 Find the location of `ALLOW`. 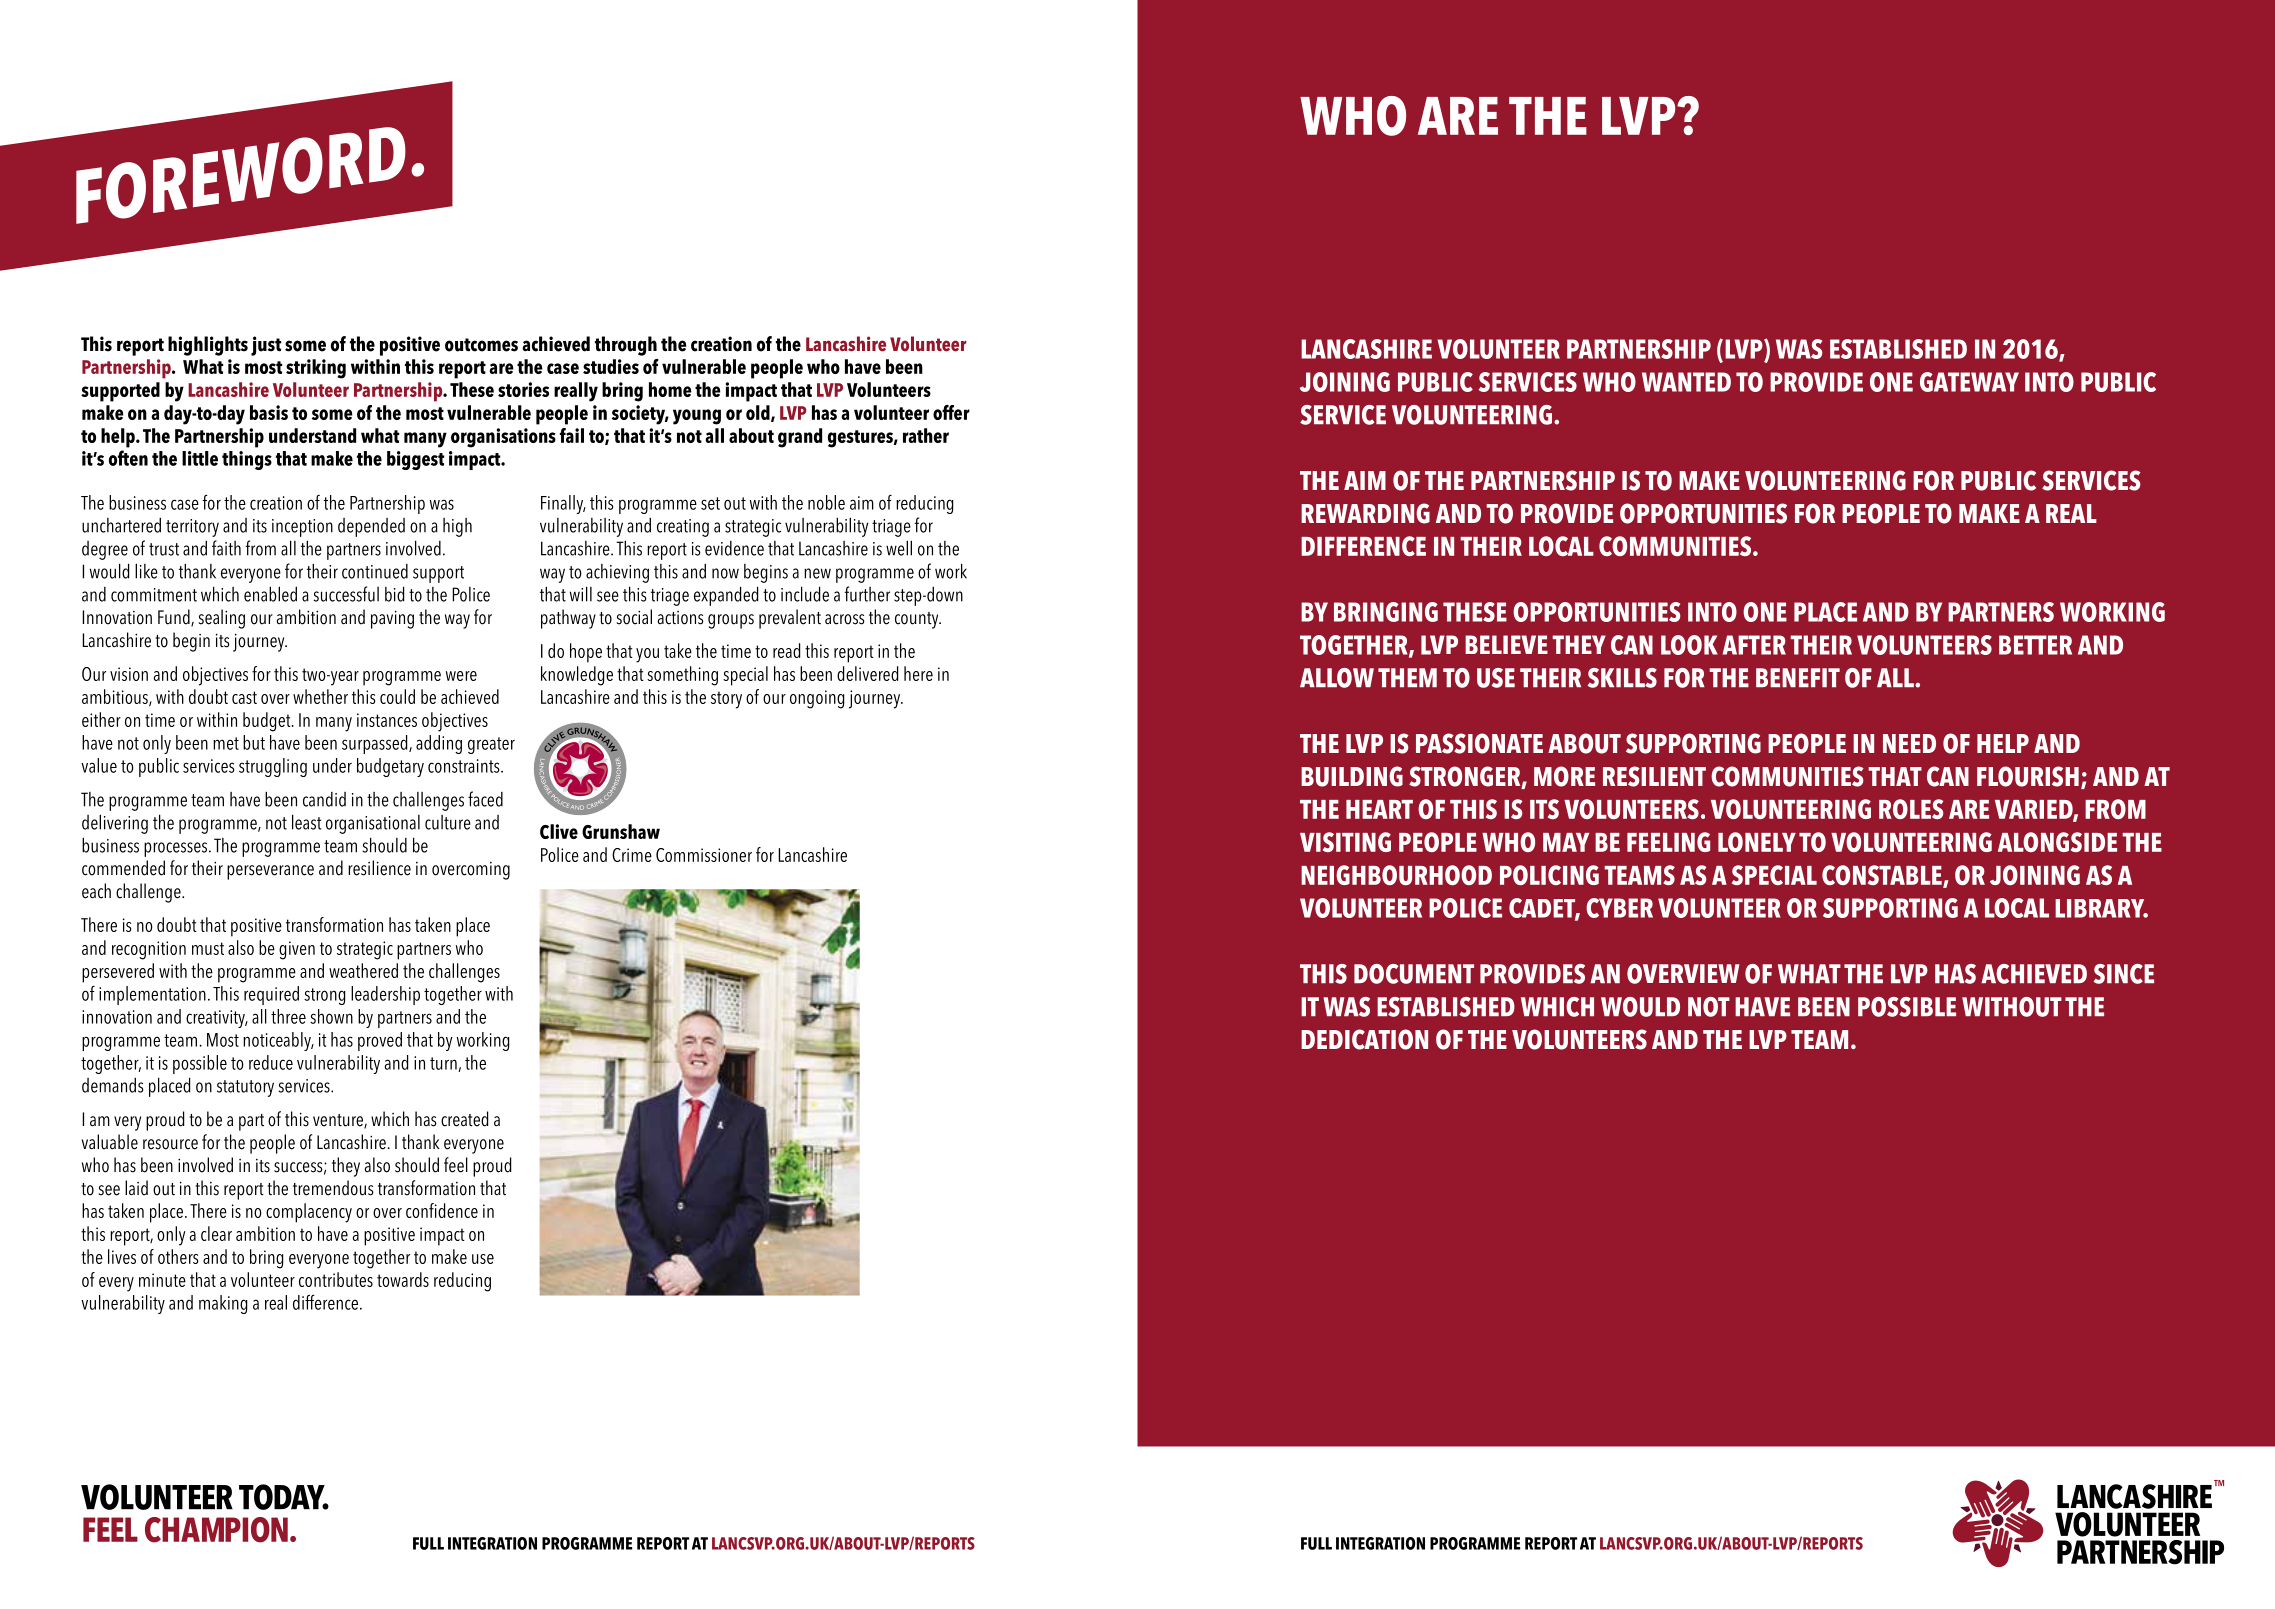

ALLOW is located at coordinates (1337, 678).
